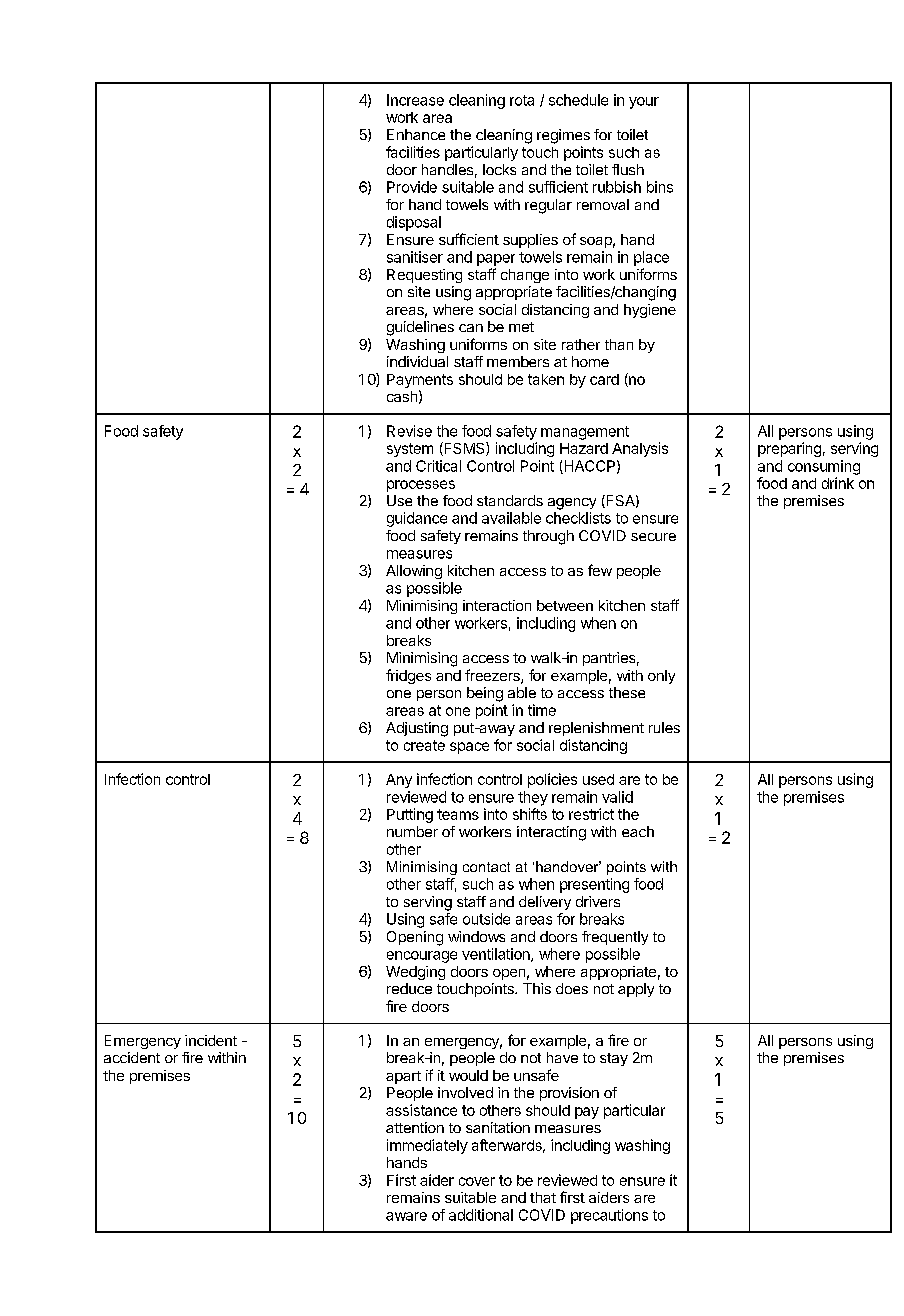  What do you see at coordinates (402, 396) in the screenshot?
I see `cash` at bounding box center [402, 396].
